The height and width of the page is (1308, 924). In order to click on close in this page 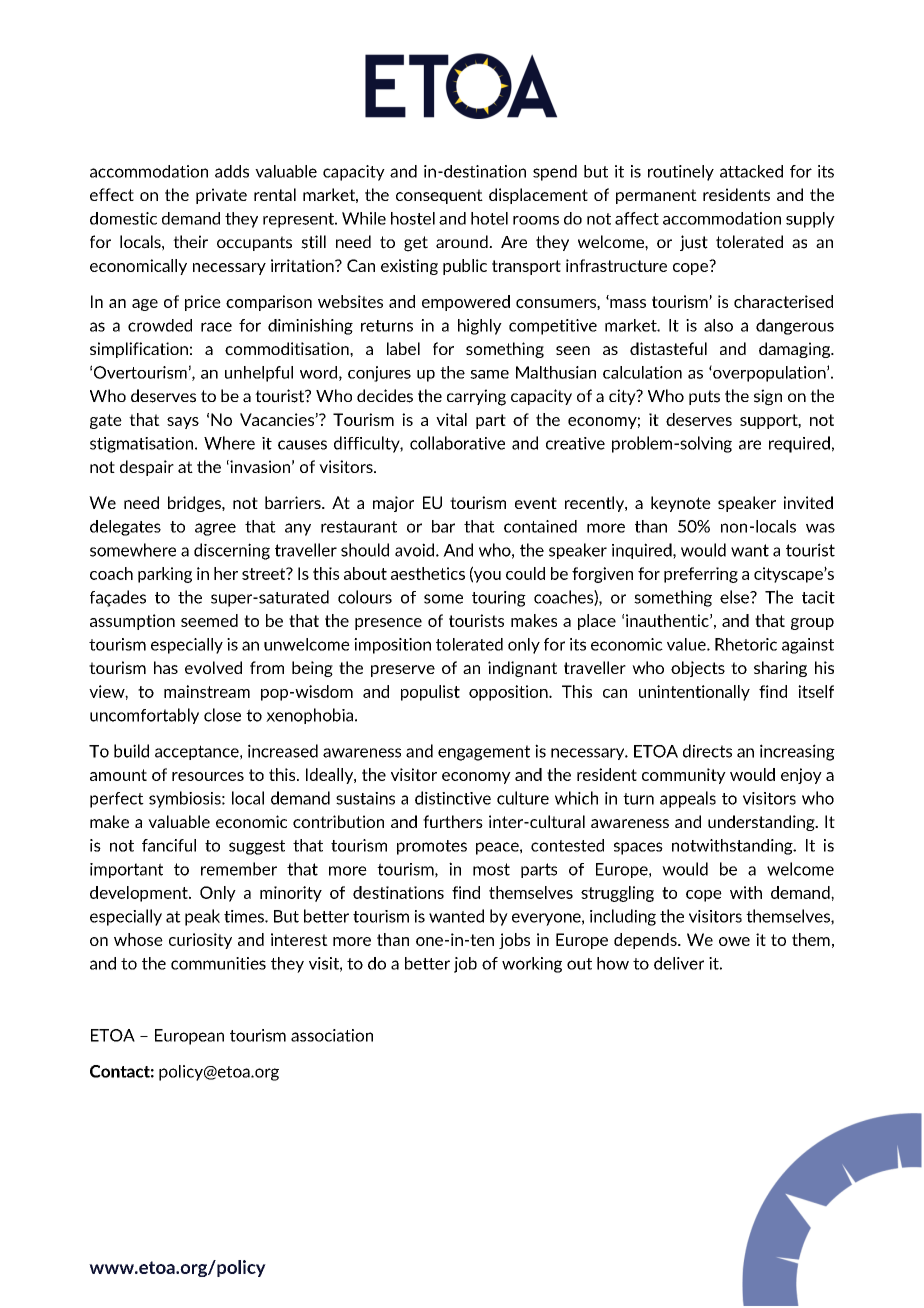, I will do `click(222, 715)`.
